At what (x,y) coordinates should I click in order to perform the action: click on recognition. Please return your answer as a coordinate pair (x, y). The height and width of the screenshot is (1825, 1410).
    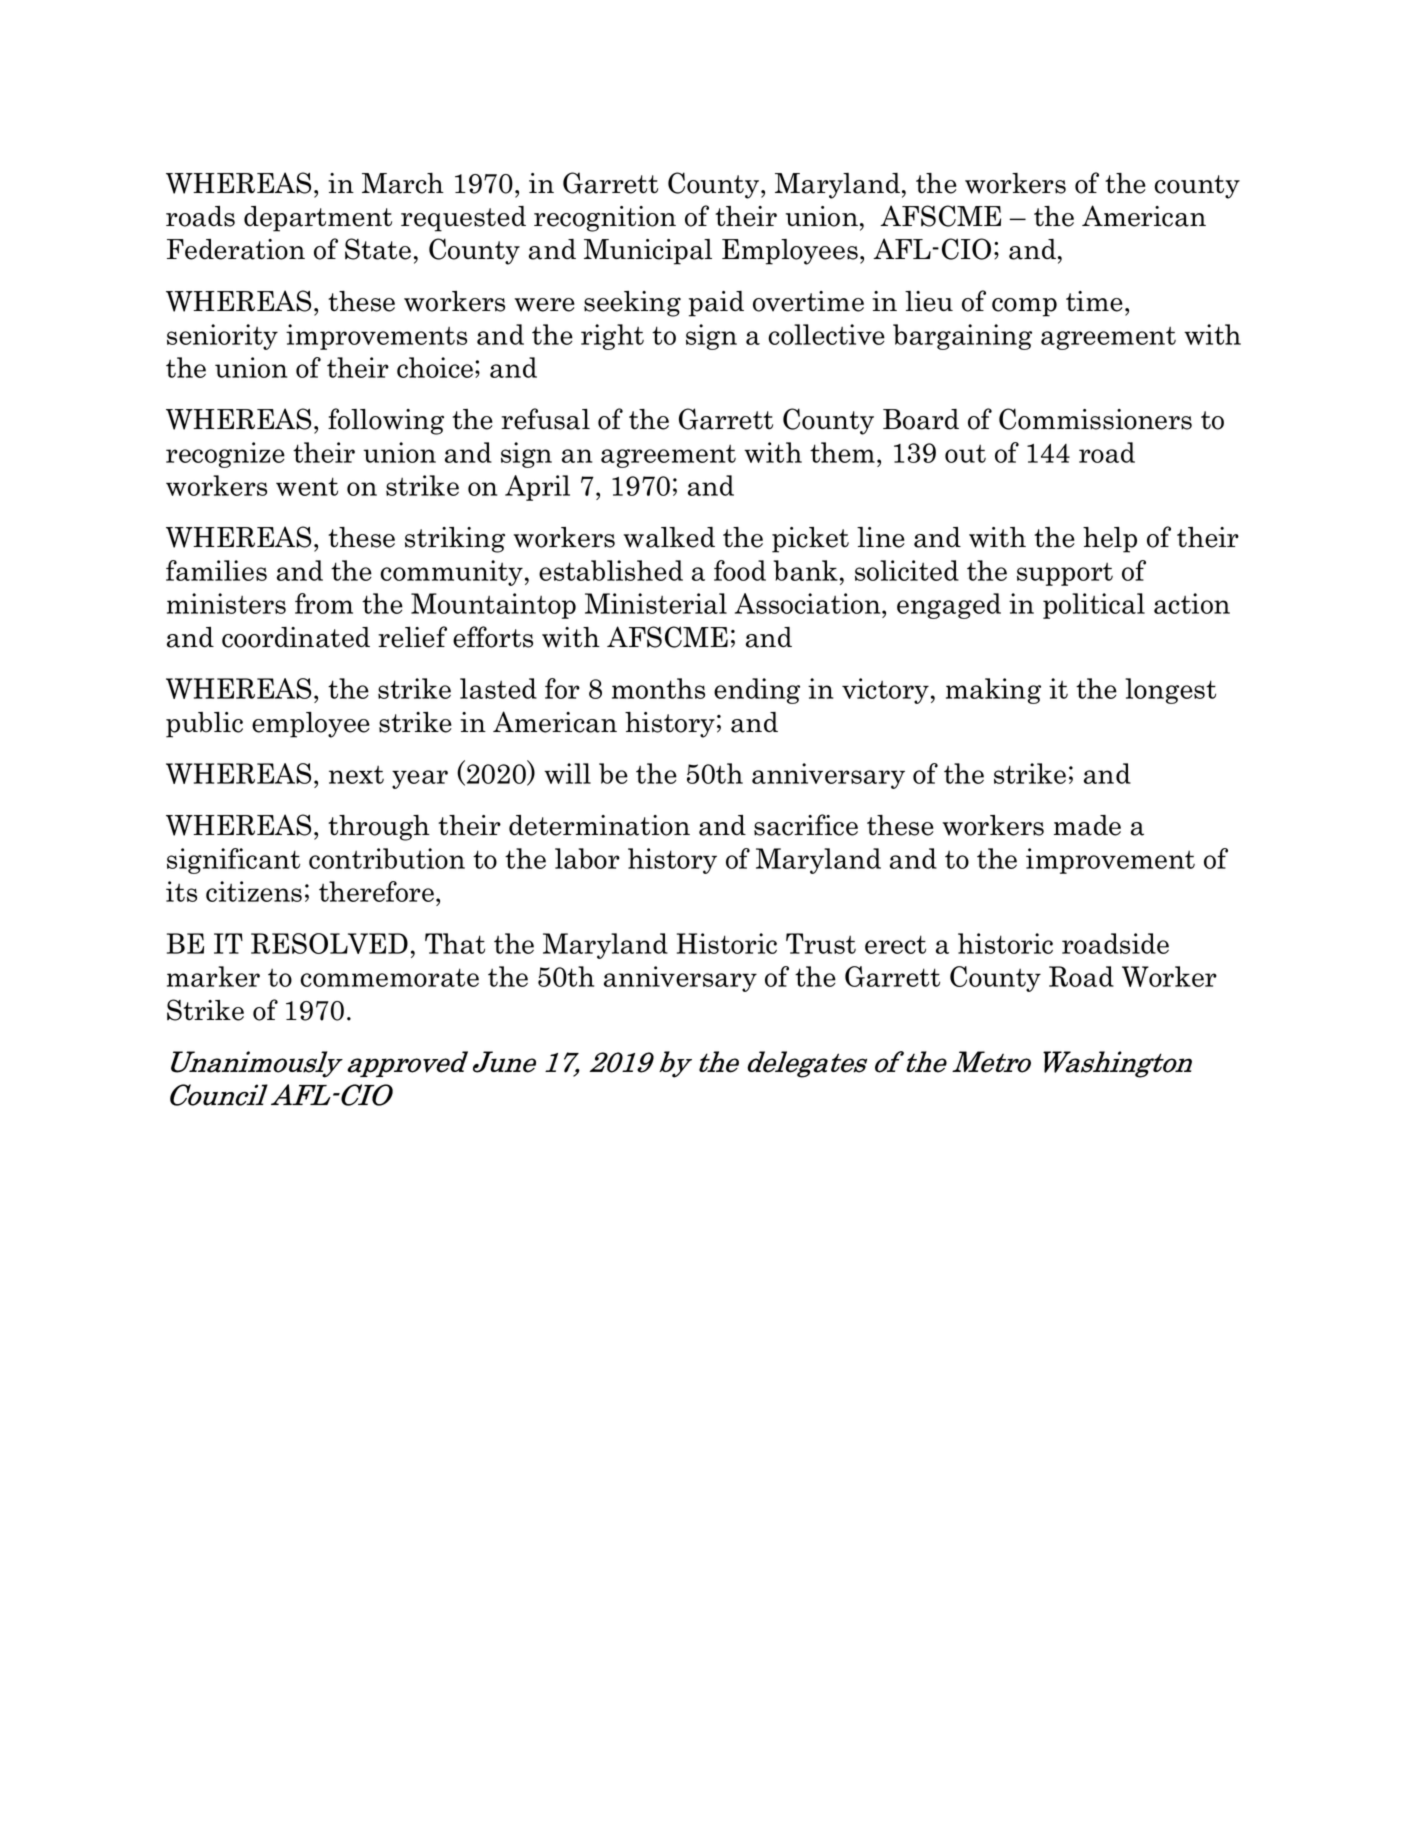
    Looking at the image, I should click on (605, 219).
